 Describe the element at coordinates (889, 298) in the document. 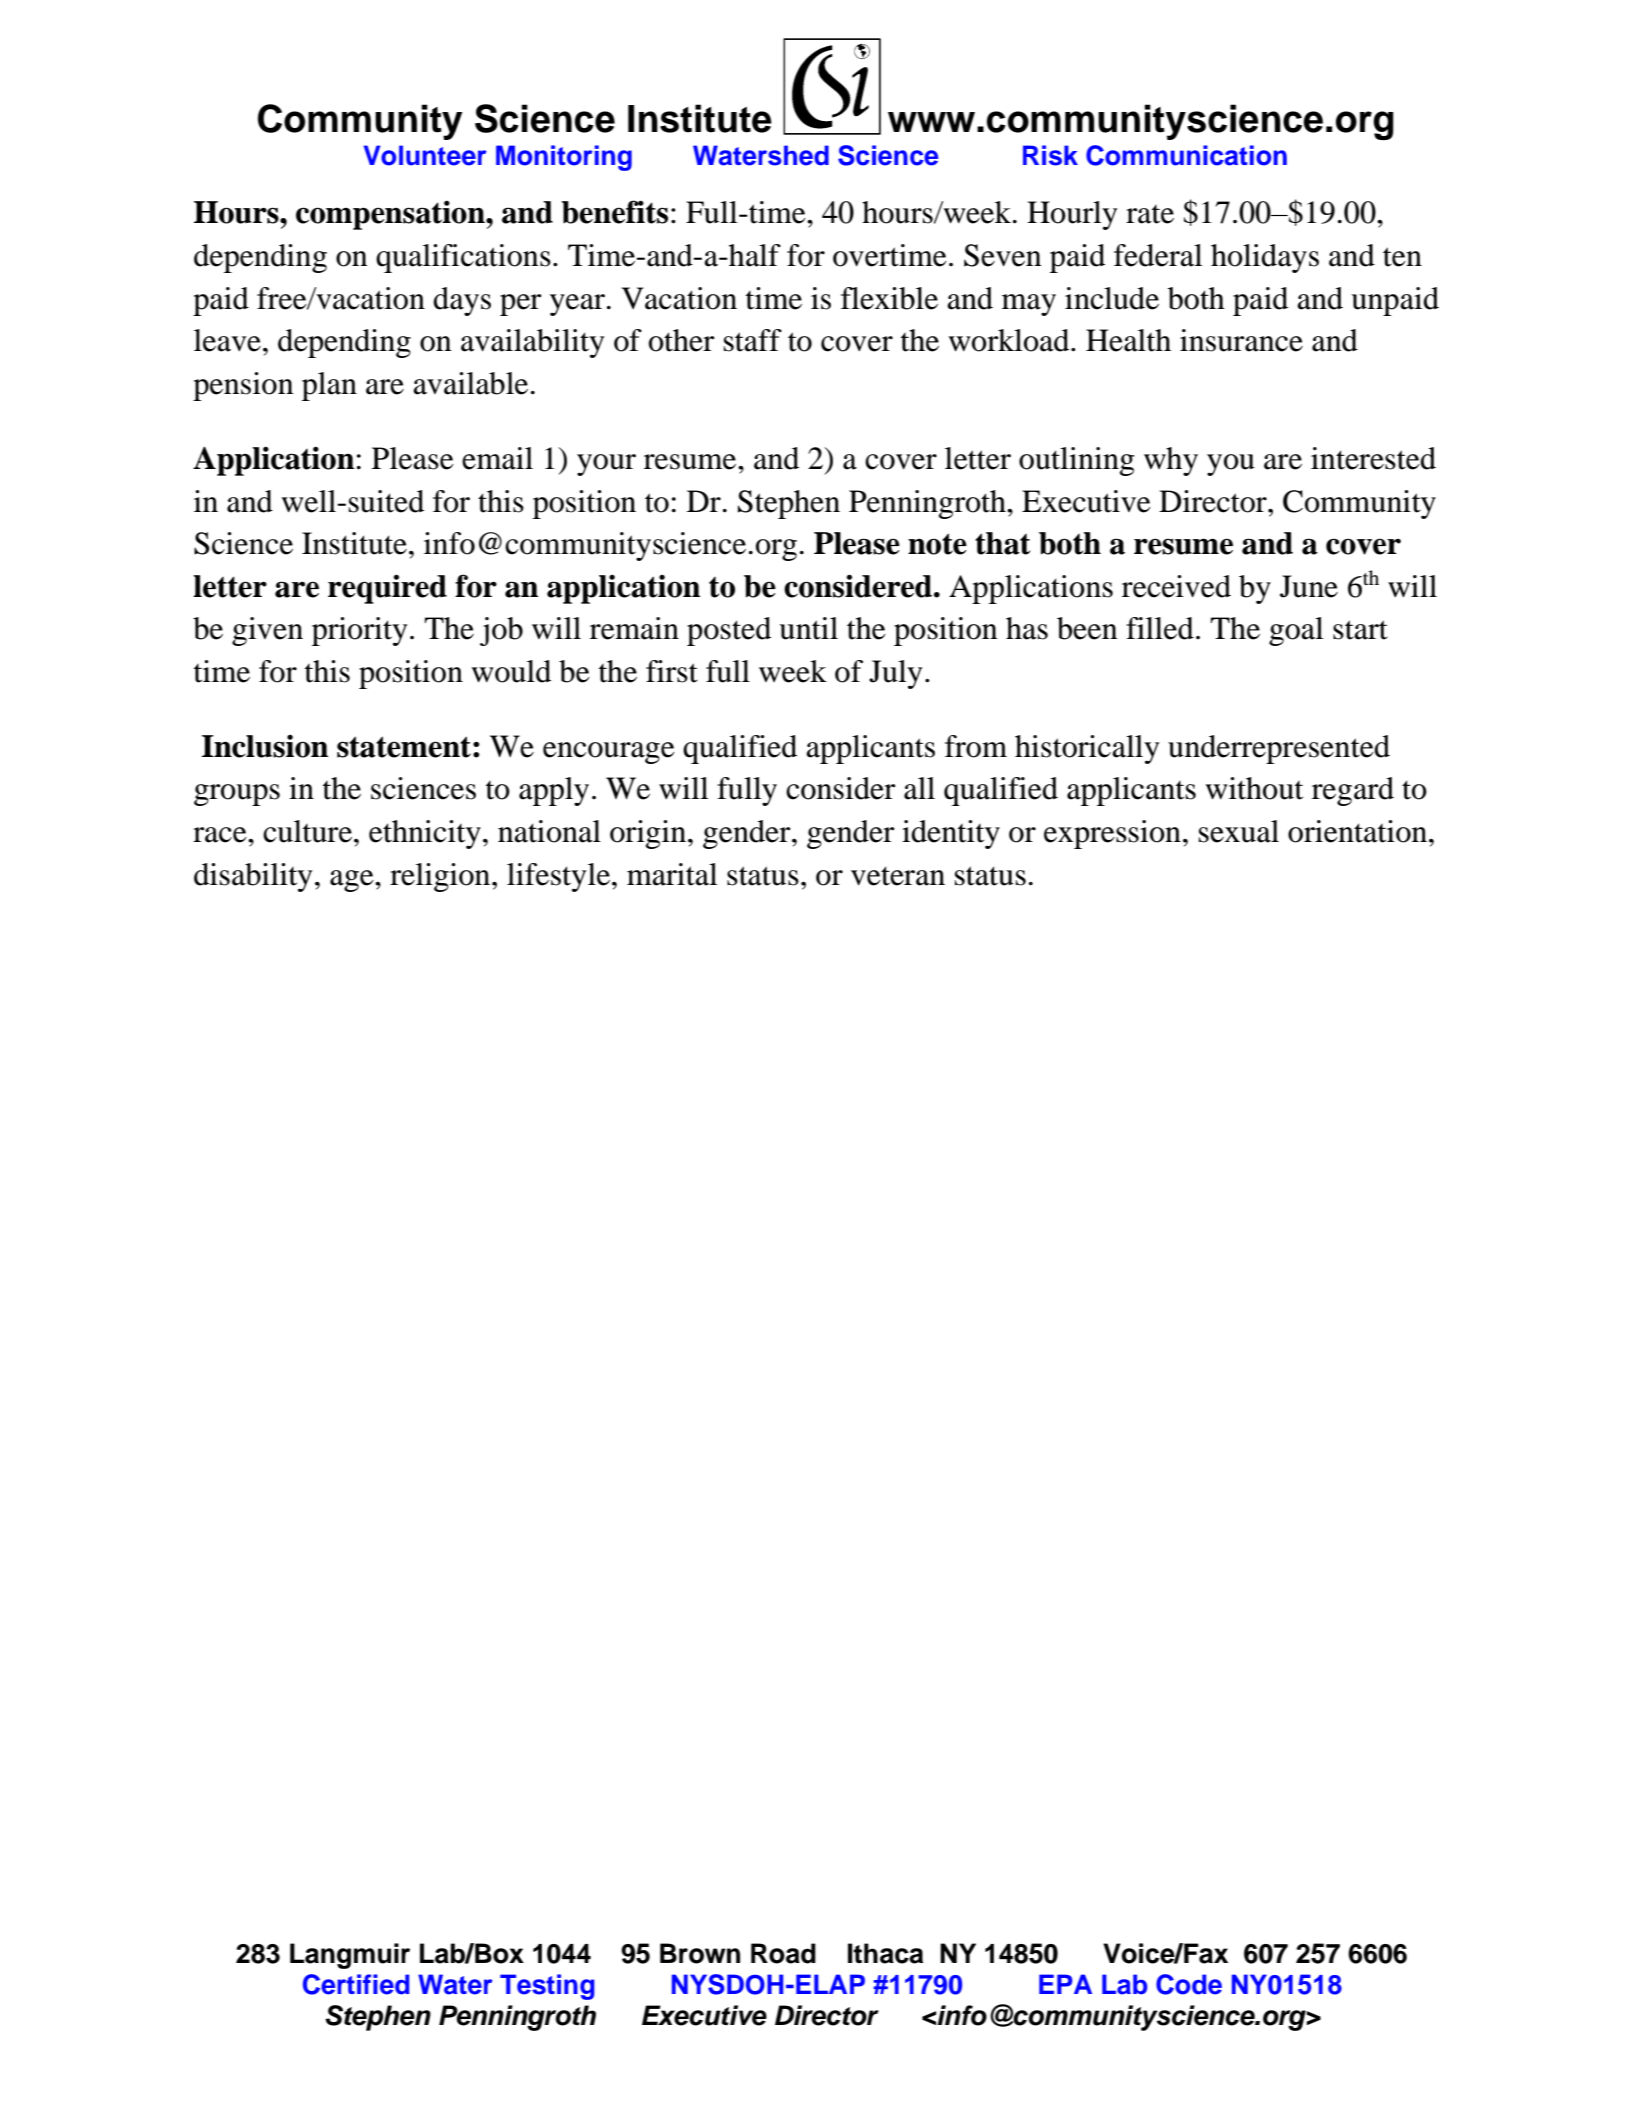

I see `flexible` at that location.
